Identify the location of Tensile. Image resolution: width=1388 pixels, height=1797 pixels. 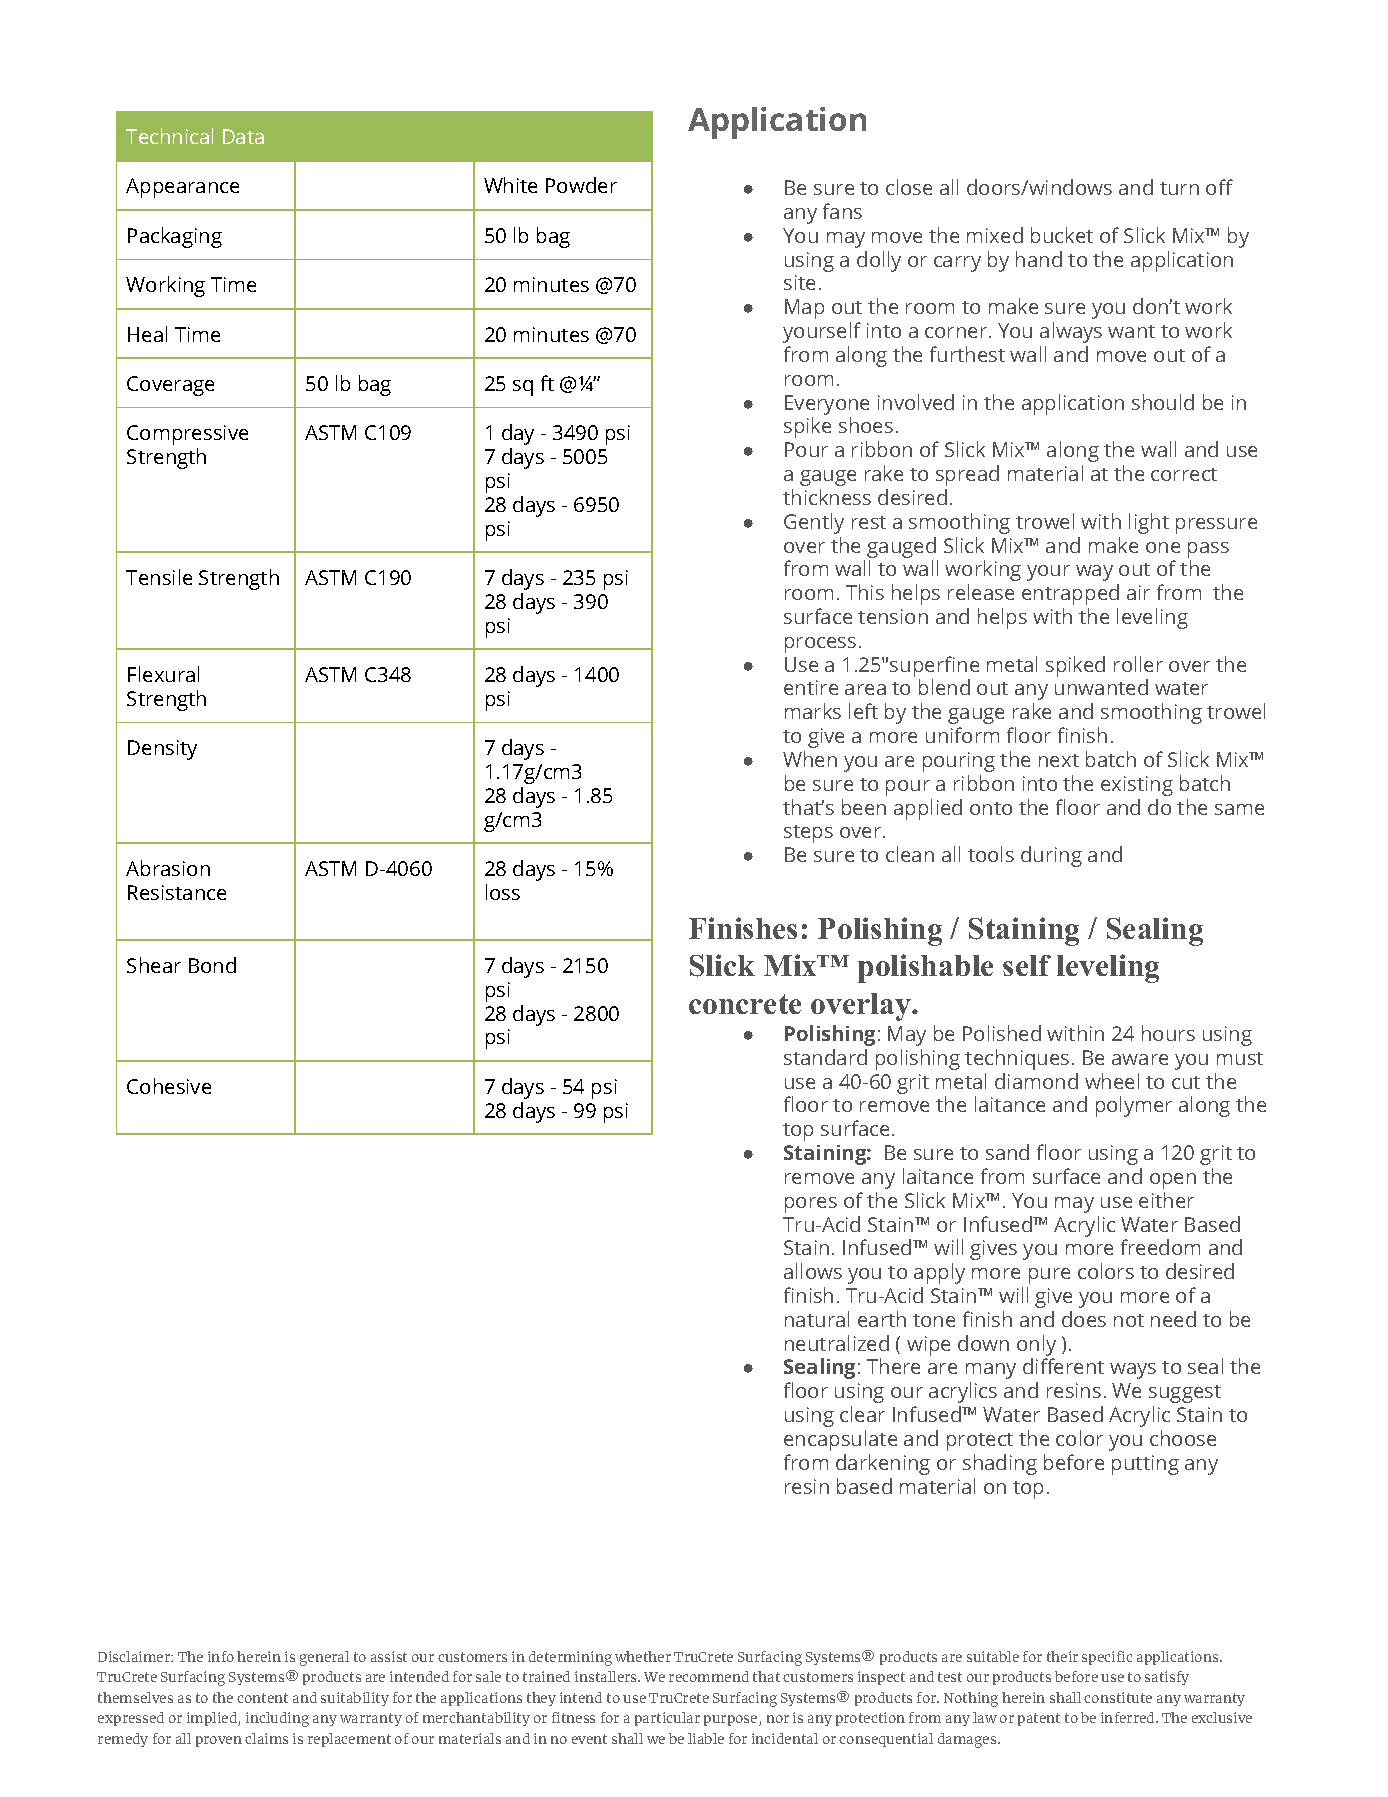
(159, 577).
